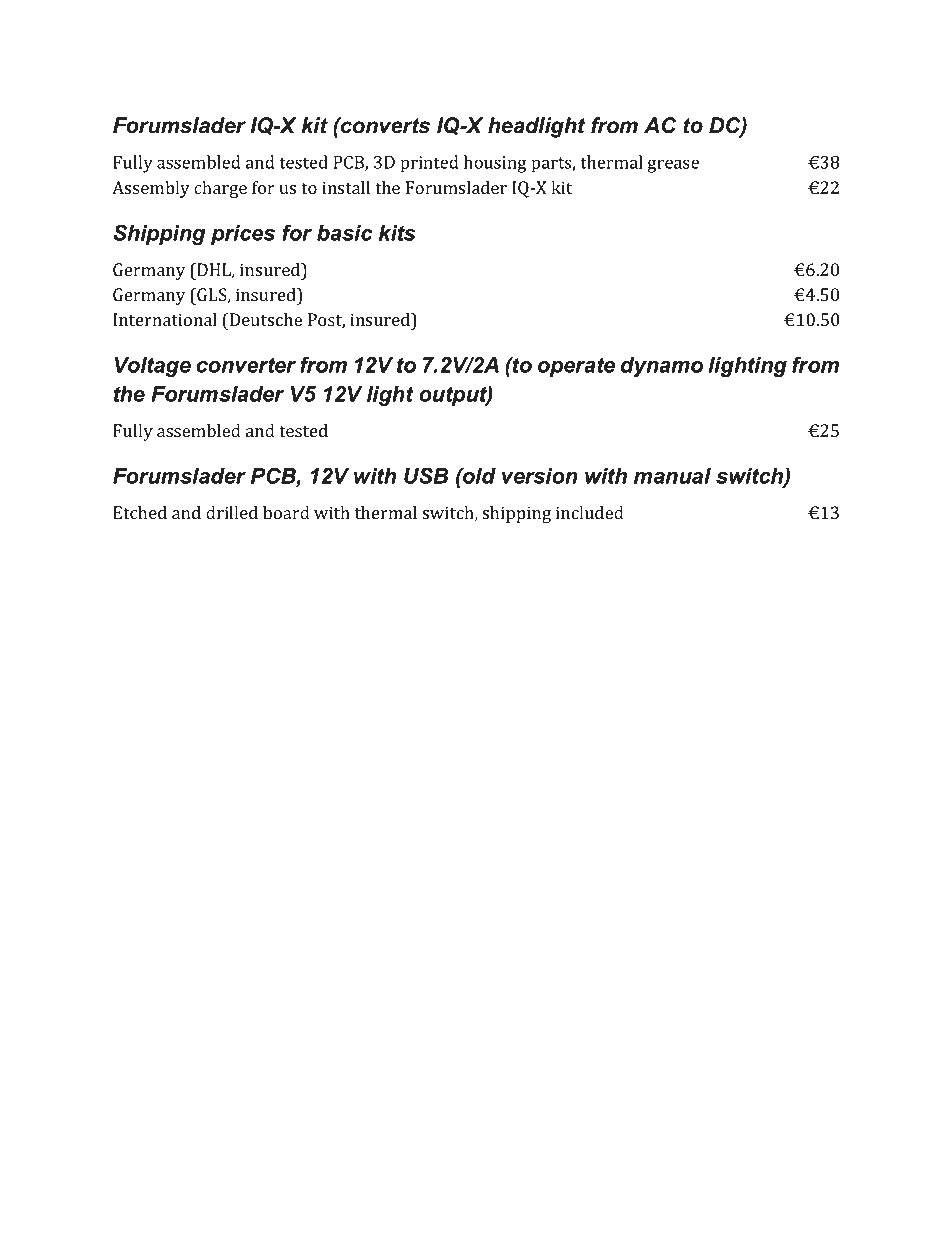 The width and height of the screenshot is (952, 1233). What do you see at coordinates (246, 365) in the screenshot?
I see `converter` at bounding box center [246, 365].
